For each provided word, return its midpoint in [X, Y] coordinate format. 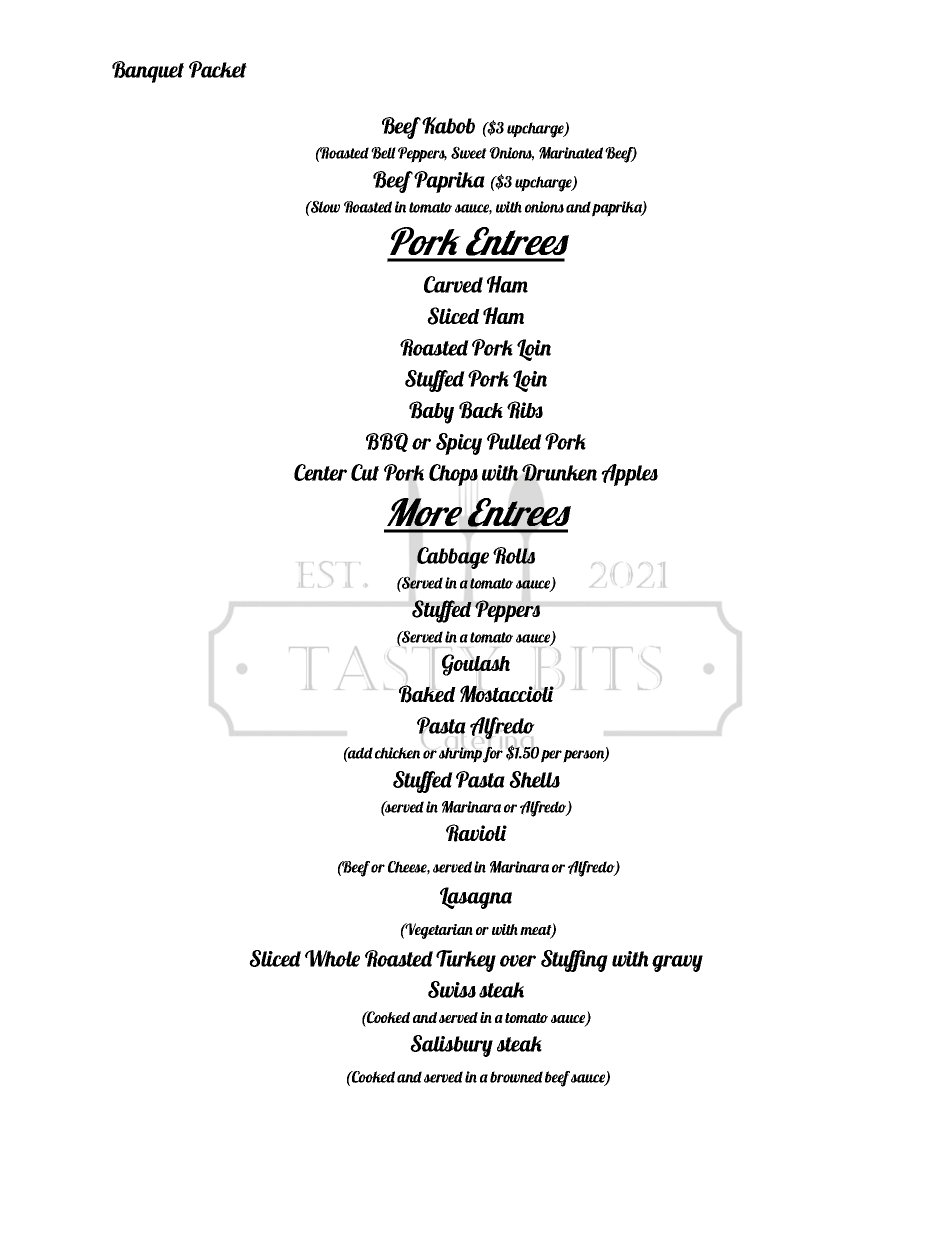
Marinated [571, 153]
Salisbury [451, 1046]
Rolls [514, 555]
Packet [218, 69]
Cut [365, 472]
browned [516, 1077]
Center [320, 472]
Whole [332, 958]
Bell [383, 153]
